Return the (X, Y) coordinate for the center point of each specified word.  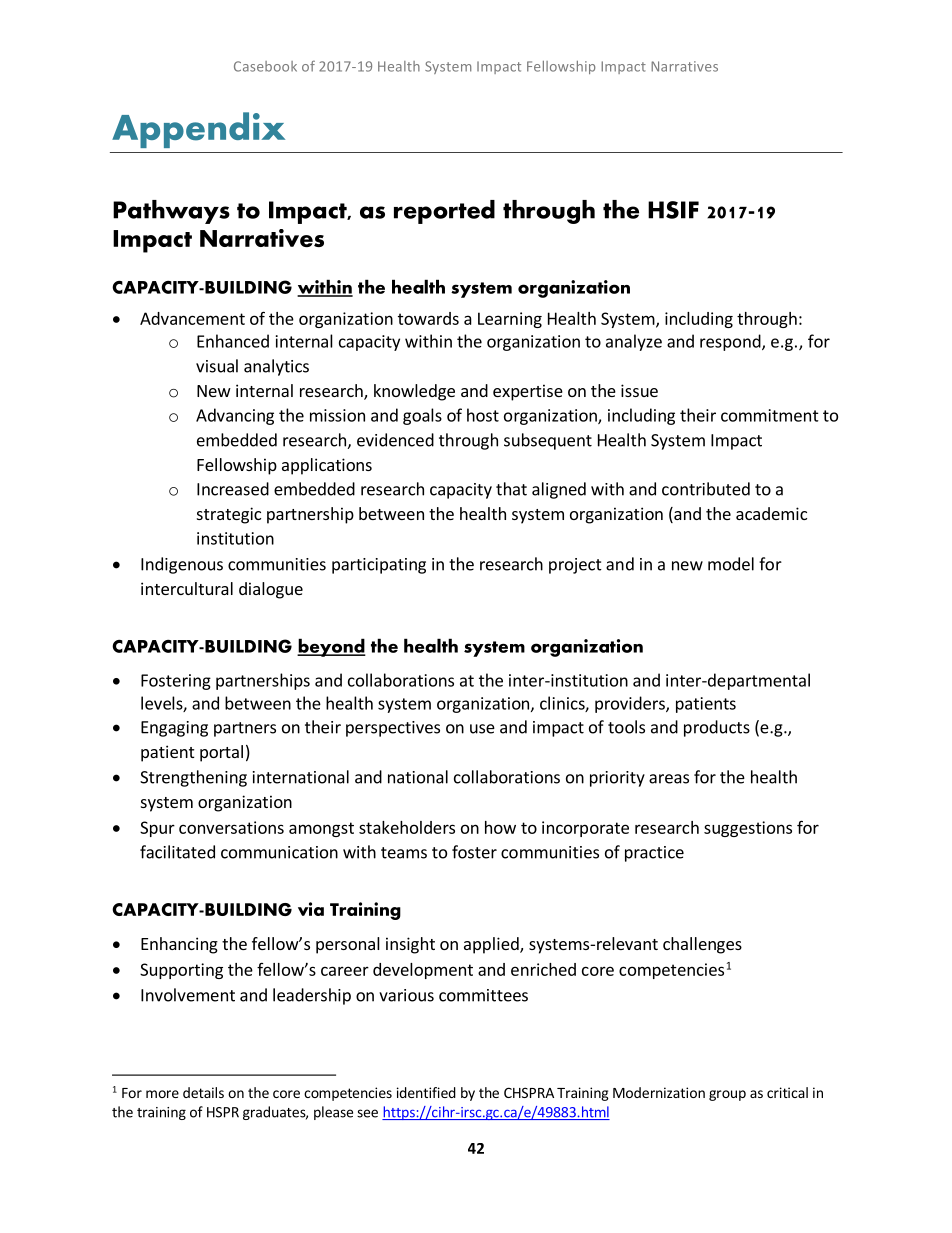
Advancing (235, 416)
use (482, 729)
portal (221, 753)
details (203, 1092)
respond (731, 342)
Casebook (265, 66)
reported (444, 212)
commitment (770, 415)
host (483, 415)
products (717, 728)
